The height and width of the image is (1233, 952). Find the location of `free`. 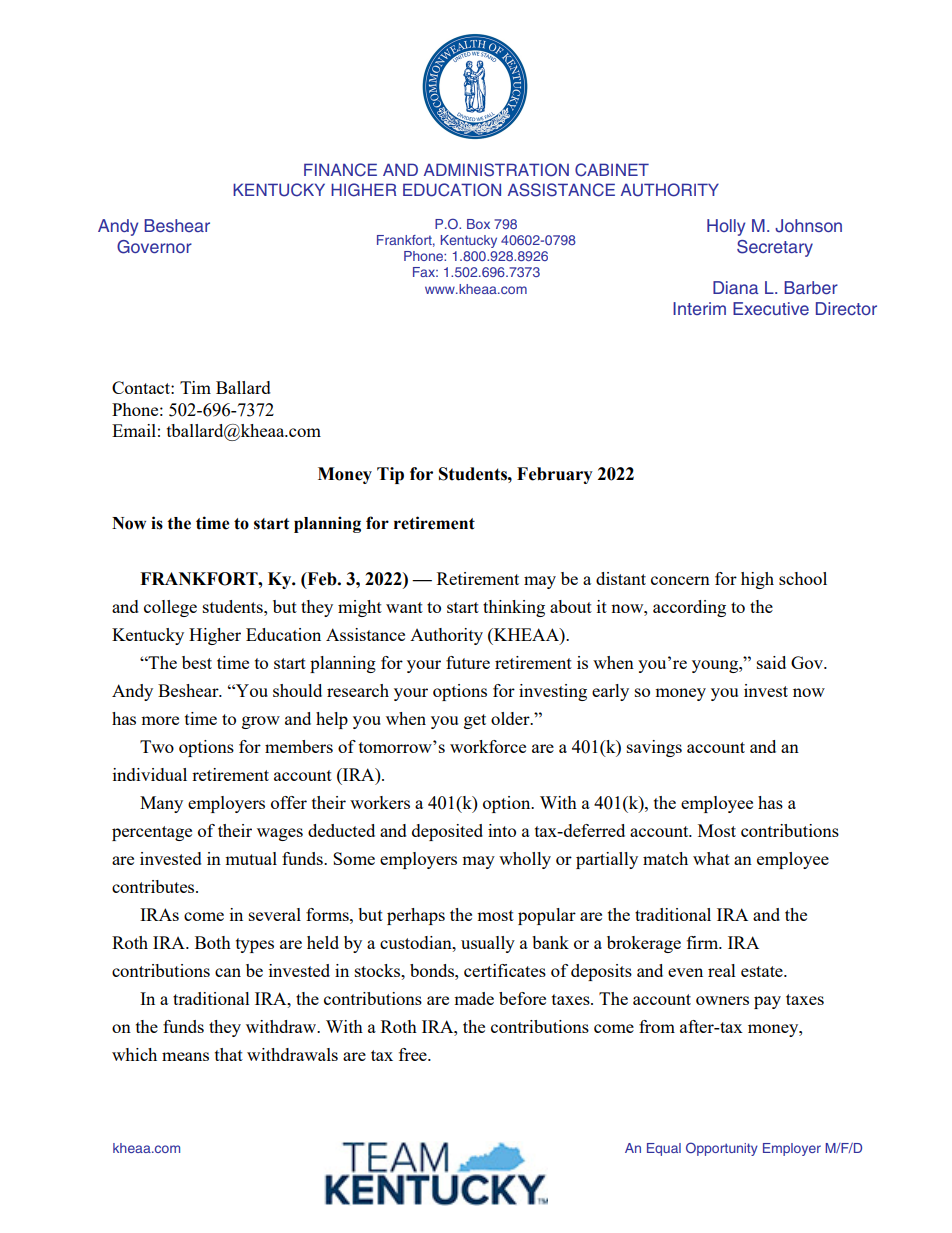

free is located at coordinates (414, 1054).
